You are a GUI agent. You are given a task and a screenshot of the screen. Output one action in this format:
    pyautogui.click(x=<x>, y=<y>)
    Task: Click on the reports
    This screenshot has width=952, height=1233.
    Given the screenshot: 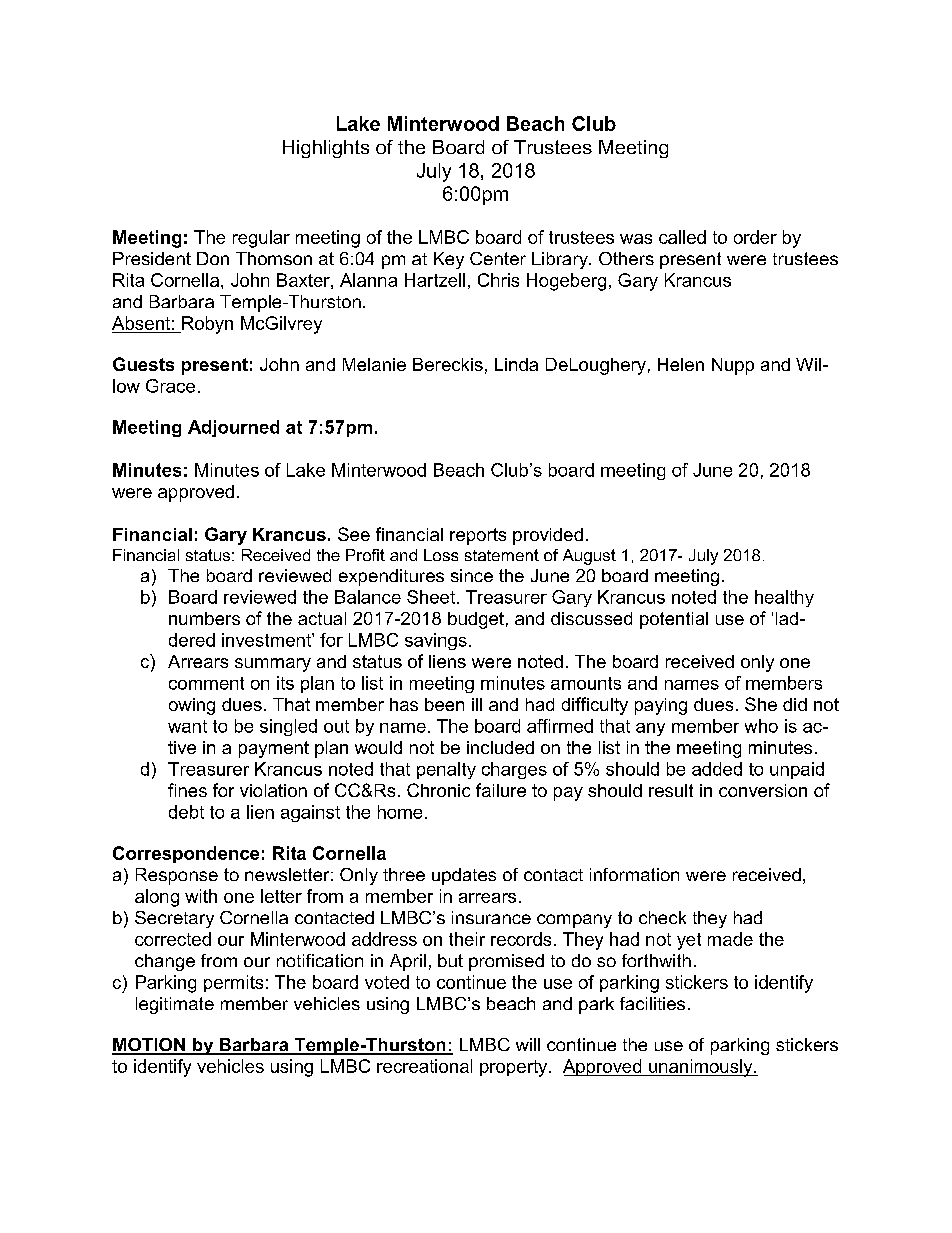 What is the action you would take?
    pyautogui.click(x=478, y=536)
